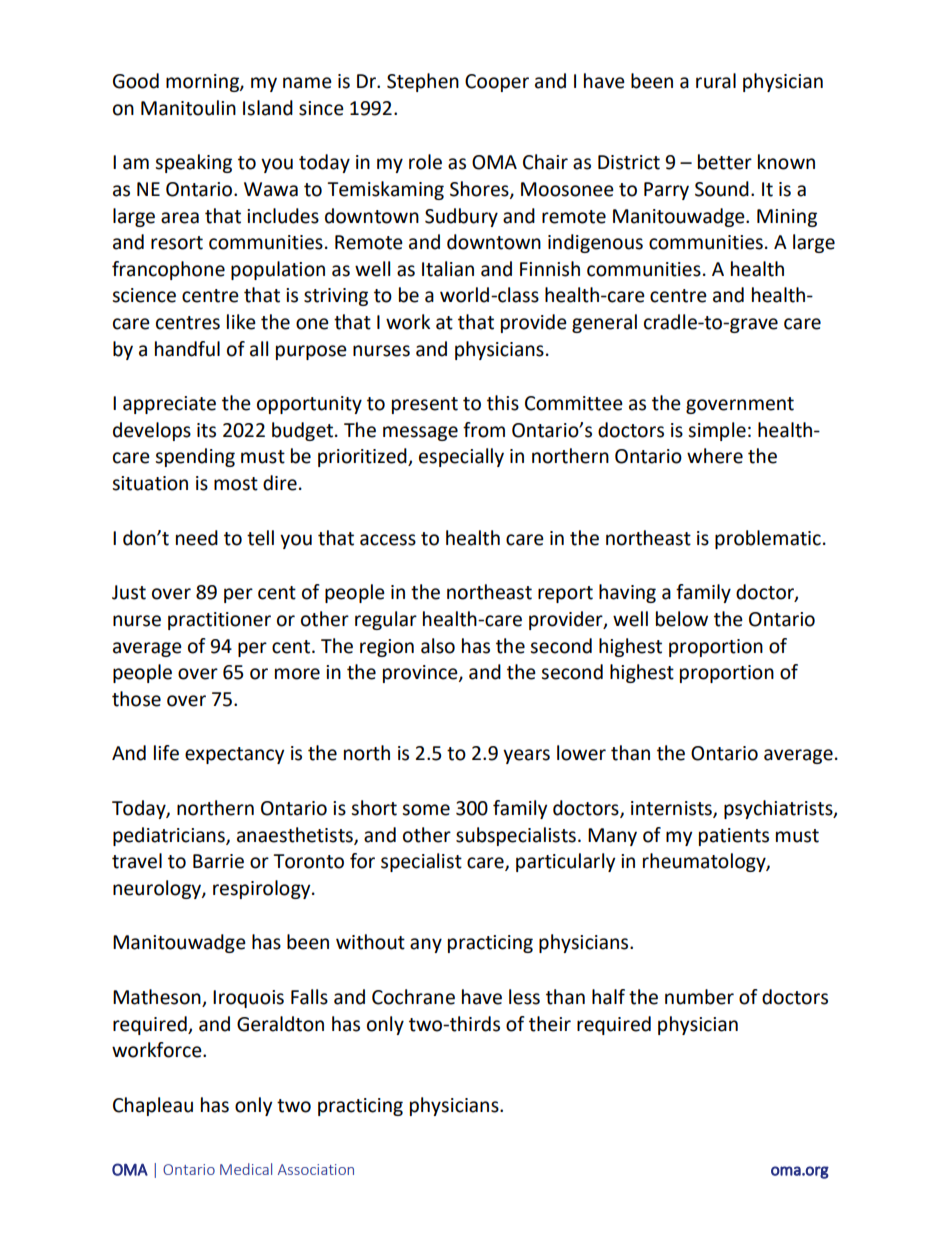 Image resolution: width=952 pixels, height=1233 pixels. What do you see at coordinates (246, 1169) in the screenshot?
I see `Medical` at bounding box center [246, 1169].
